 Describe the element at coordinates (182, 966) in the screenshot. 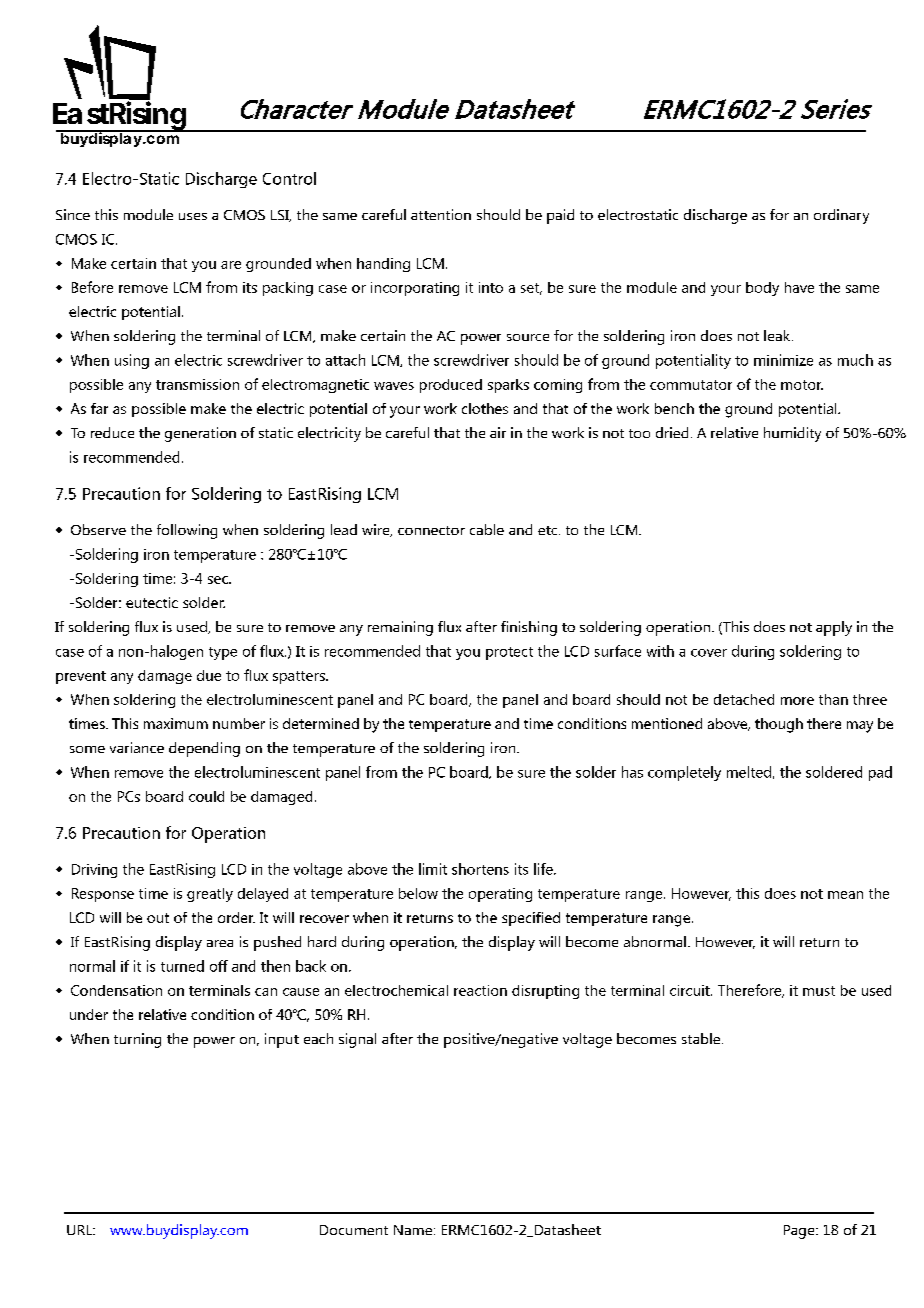

I see `turned` at that location.
